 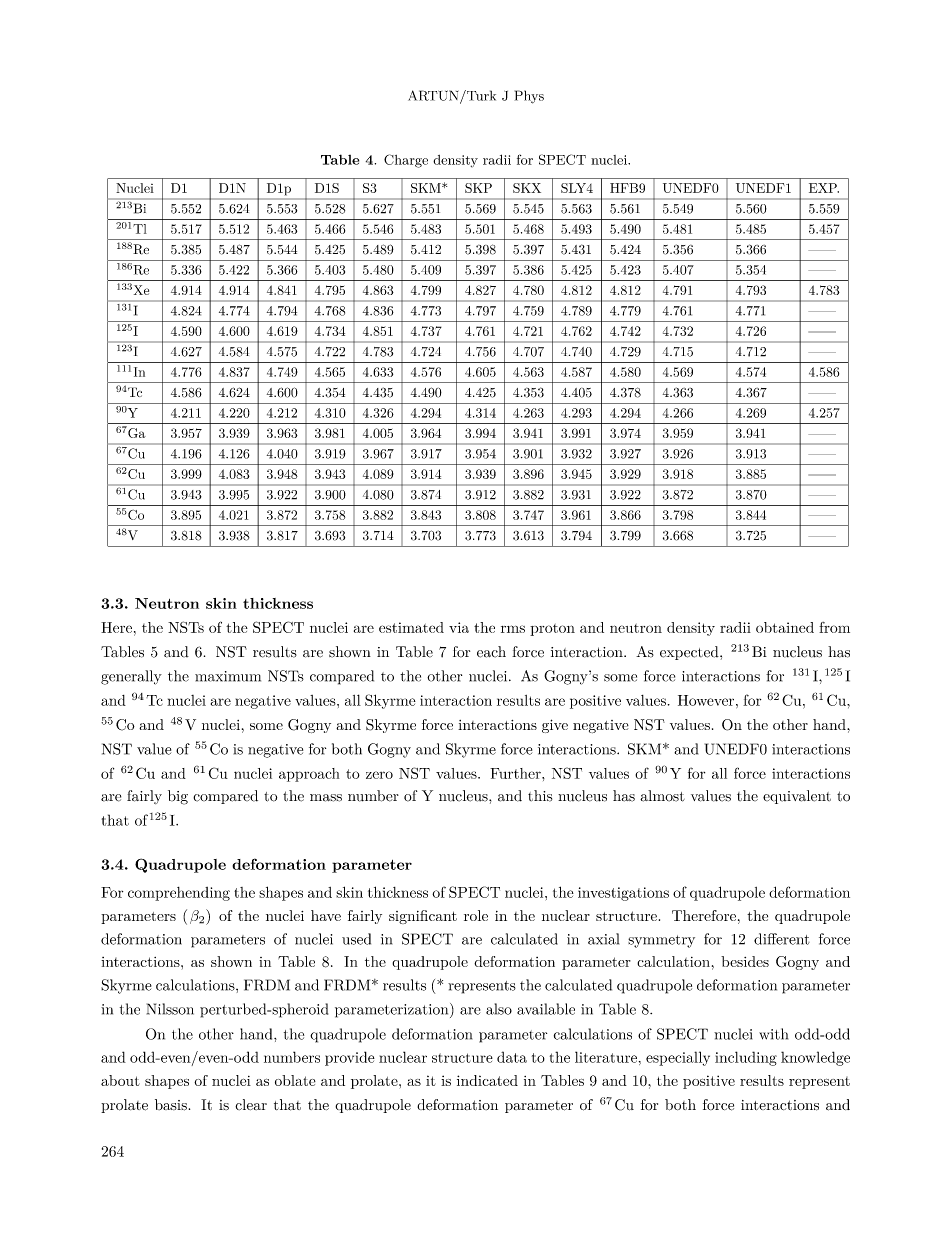 I want to click on obtained, so click(x=785, y=627).
